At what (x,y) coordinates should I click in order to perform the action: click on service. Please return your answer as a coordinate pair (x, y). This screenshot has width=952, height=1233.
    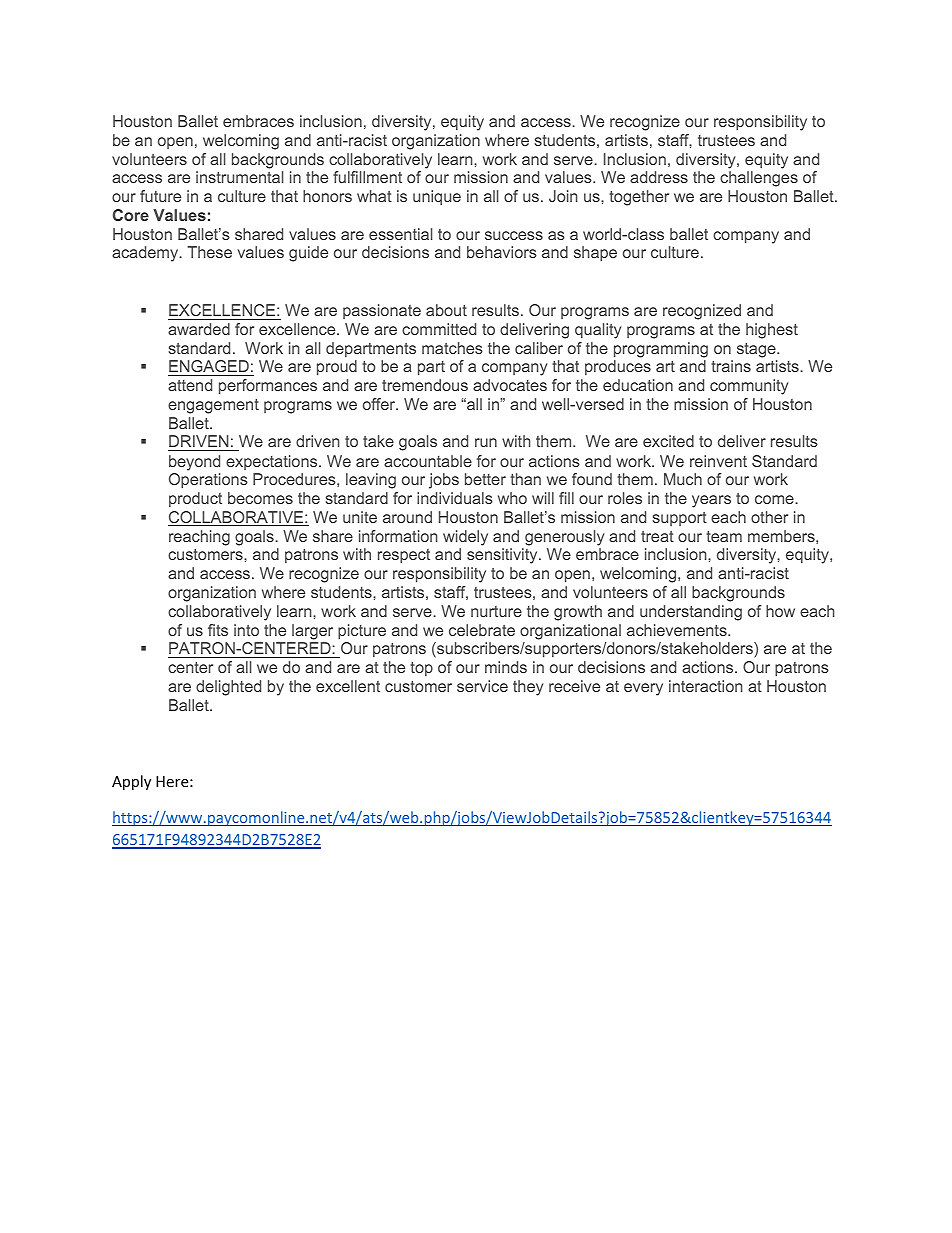
    Looking at the image, I should click on (482, 686).
